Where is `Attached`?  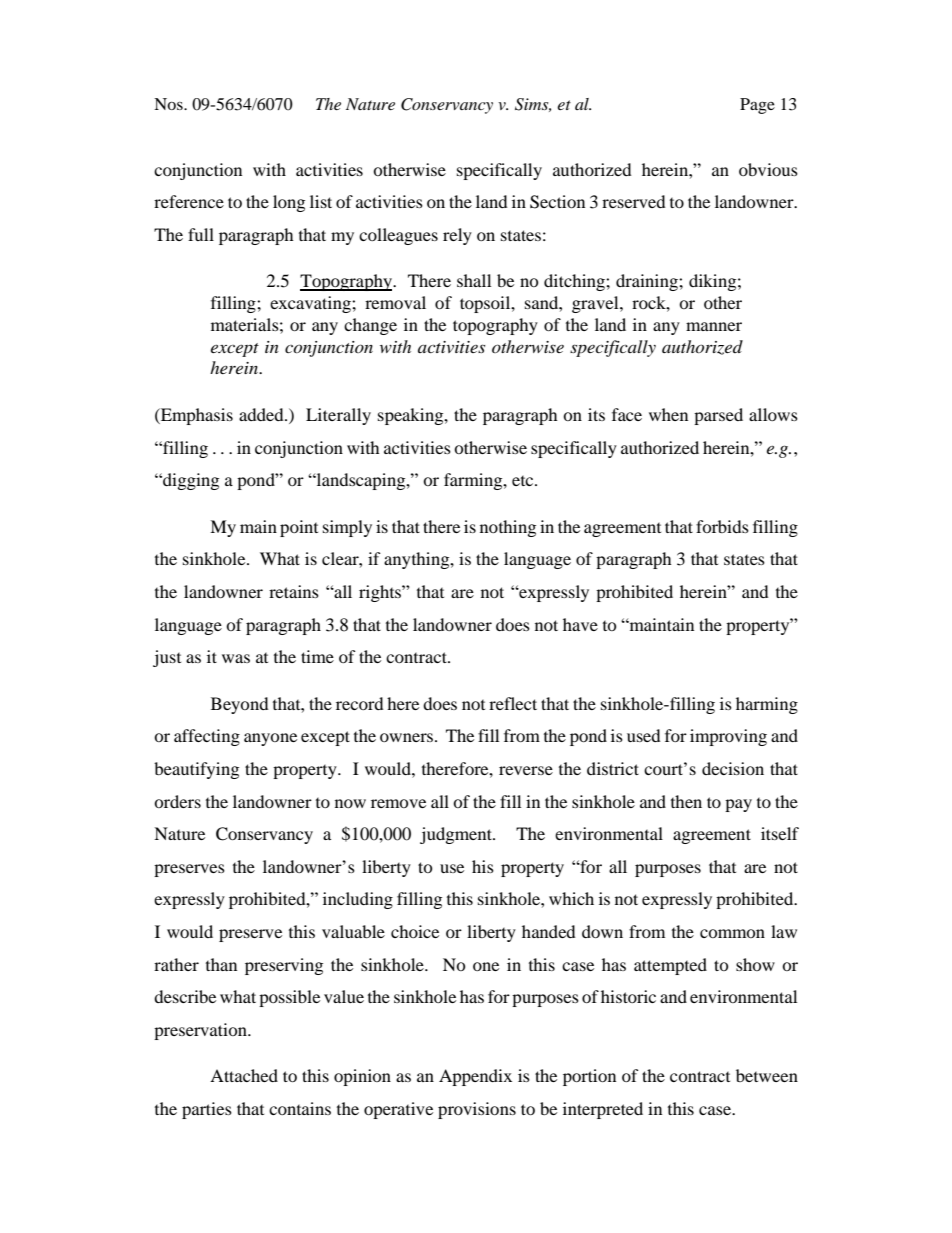
Attached is located at coordinates (244, 1075).
